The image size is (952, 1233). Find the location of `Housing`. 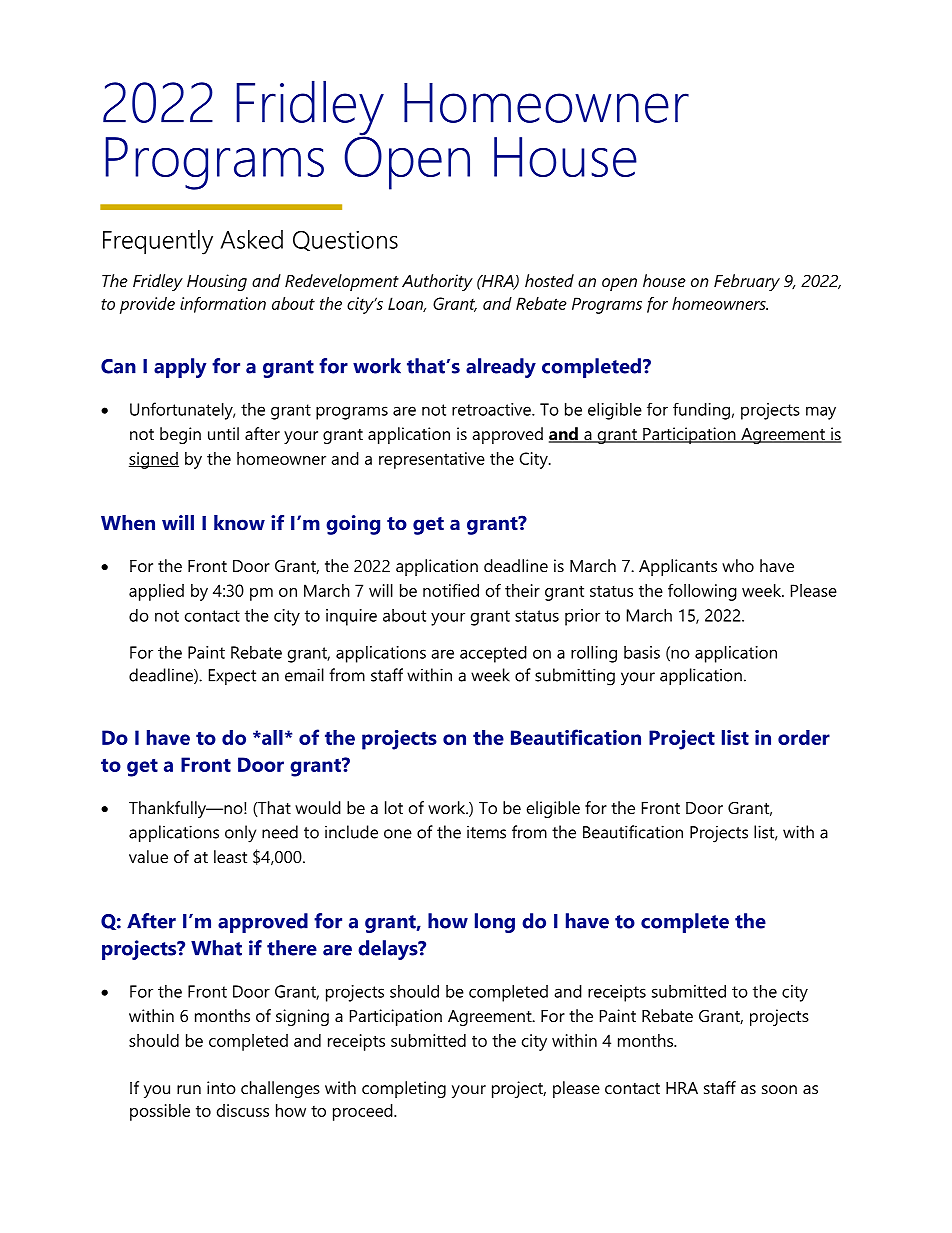

Housing is located at coordinates (217, 282).
